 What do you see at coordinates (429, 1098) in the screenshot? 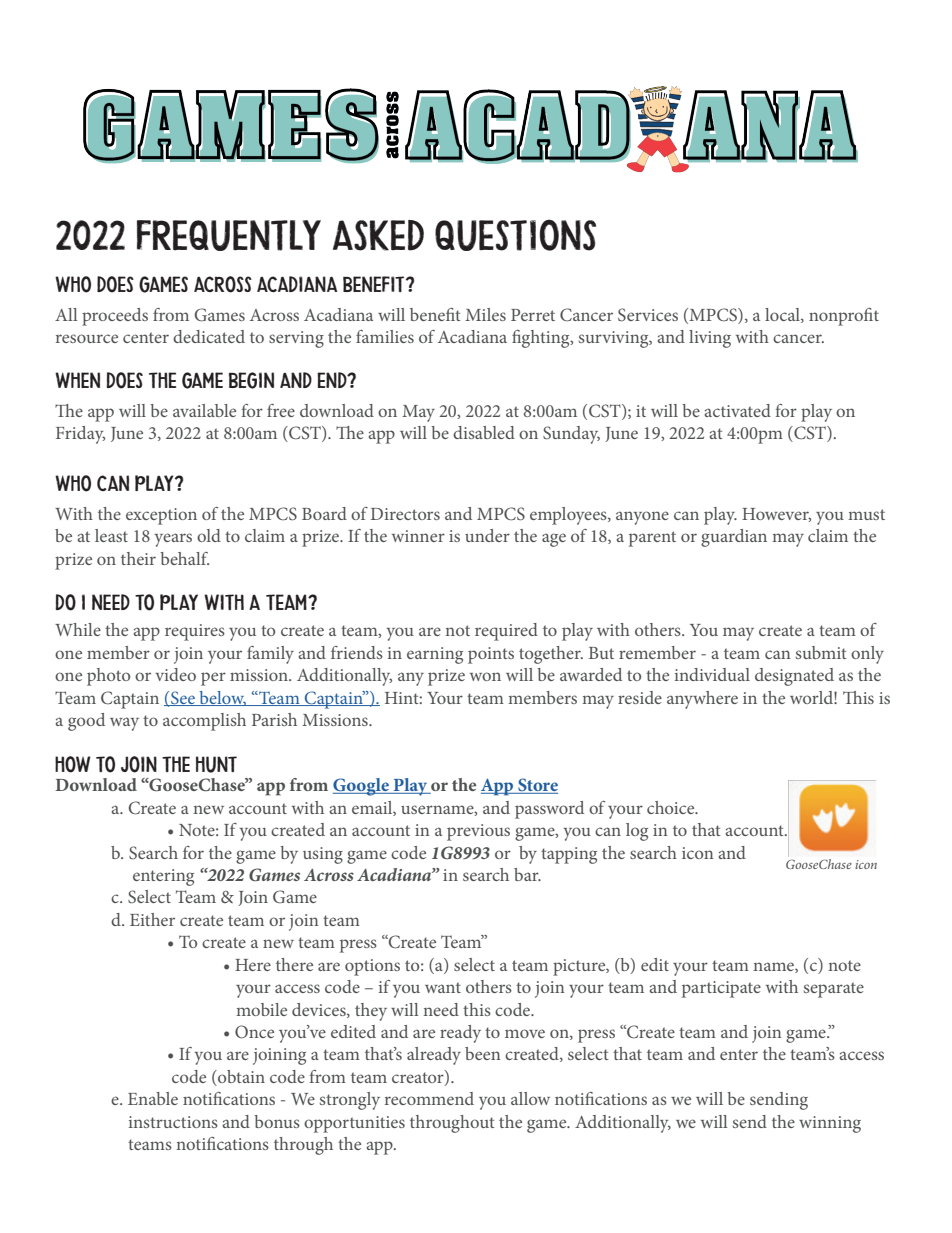
I see `recommend` at bounding box center [429, 1098].
